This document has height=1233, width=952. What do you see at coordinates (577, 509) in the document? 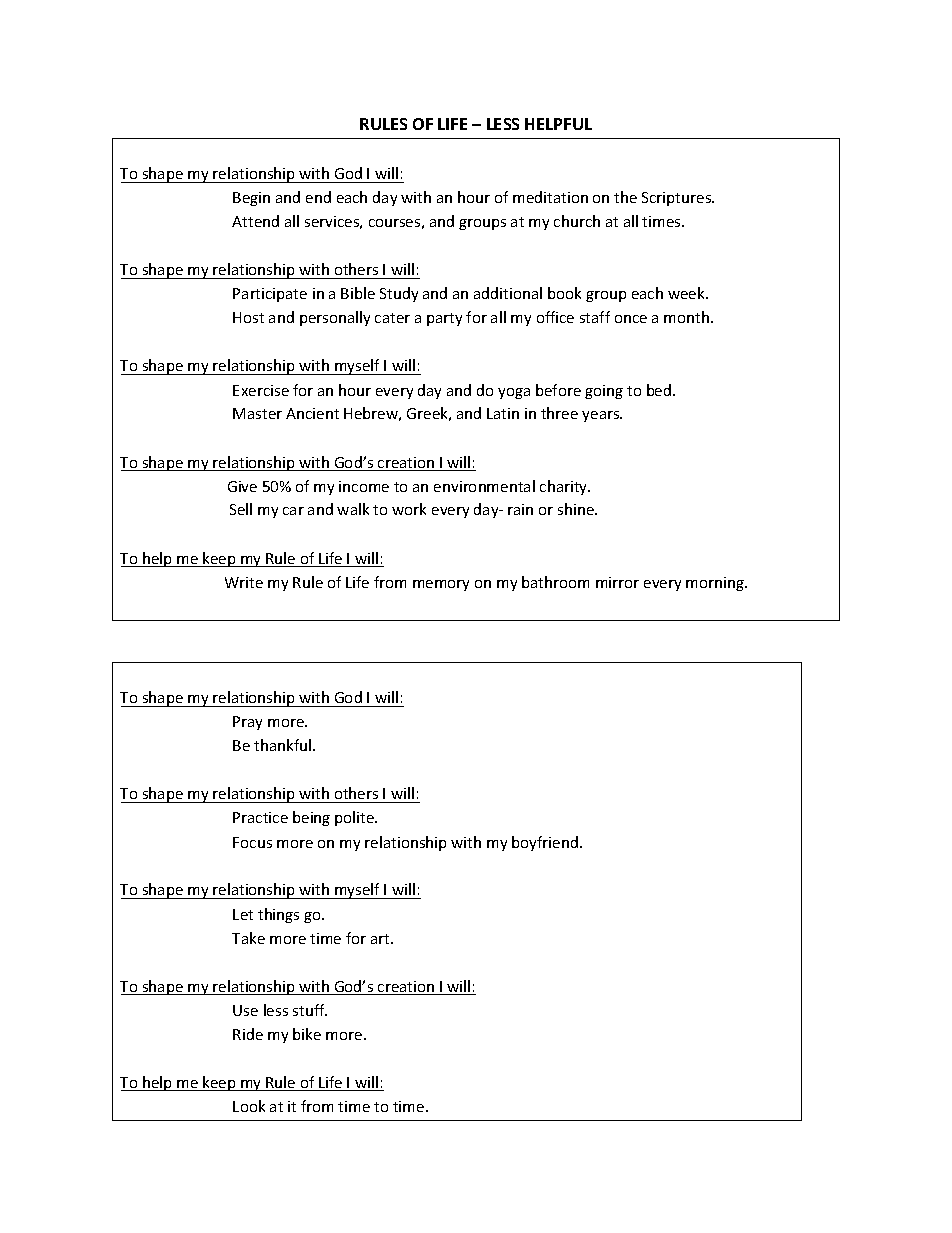
I see `shine` at bounding box center [577, 509].
